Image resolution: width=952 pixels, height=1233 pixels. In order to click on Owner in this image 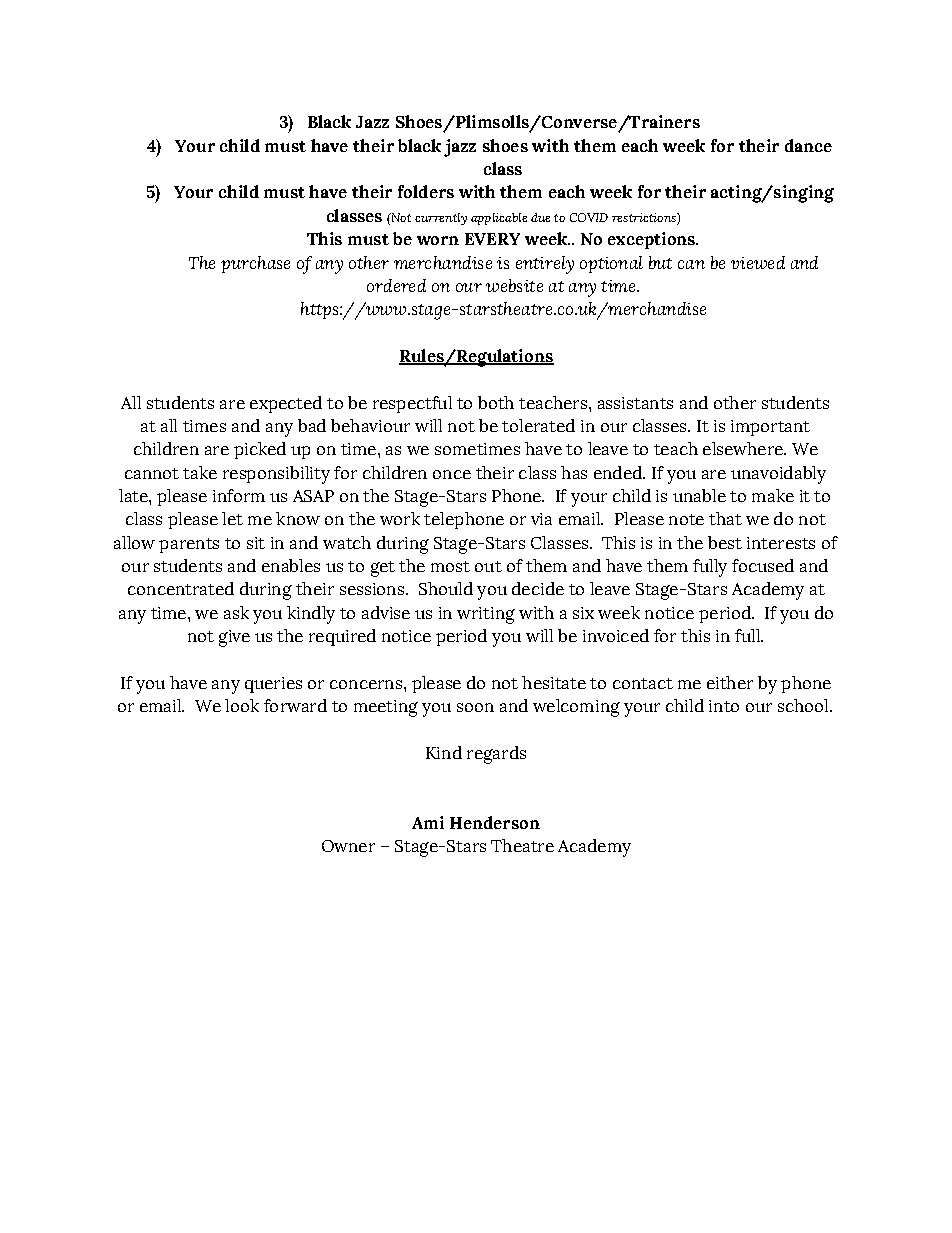, I will do `click(348, 846)`.
